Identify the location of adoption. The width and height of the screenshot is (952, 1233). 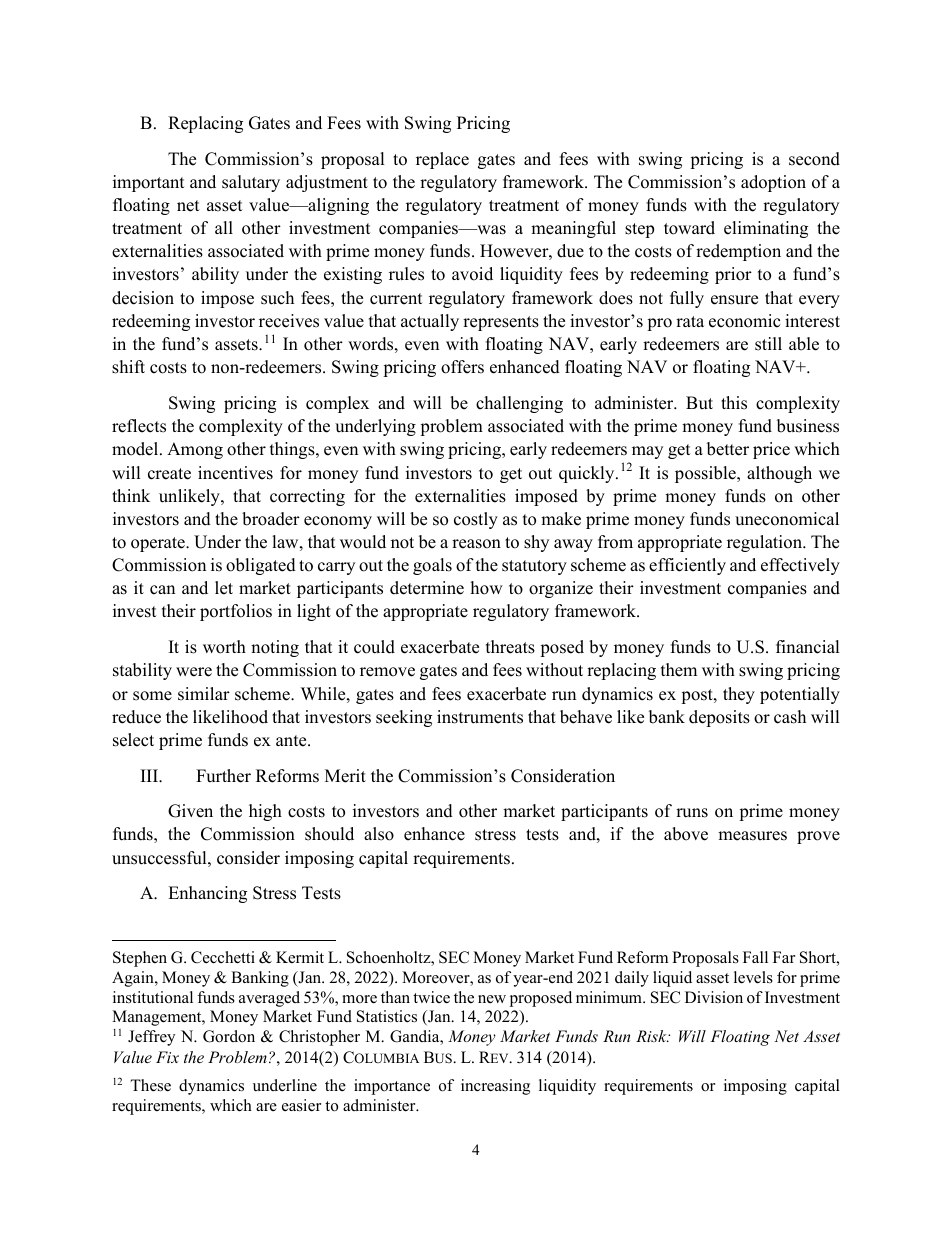
(773, 183).
